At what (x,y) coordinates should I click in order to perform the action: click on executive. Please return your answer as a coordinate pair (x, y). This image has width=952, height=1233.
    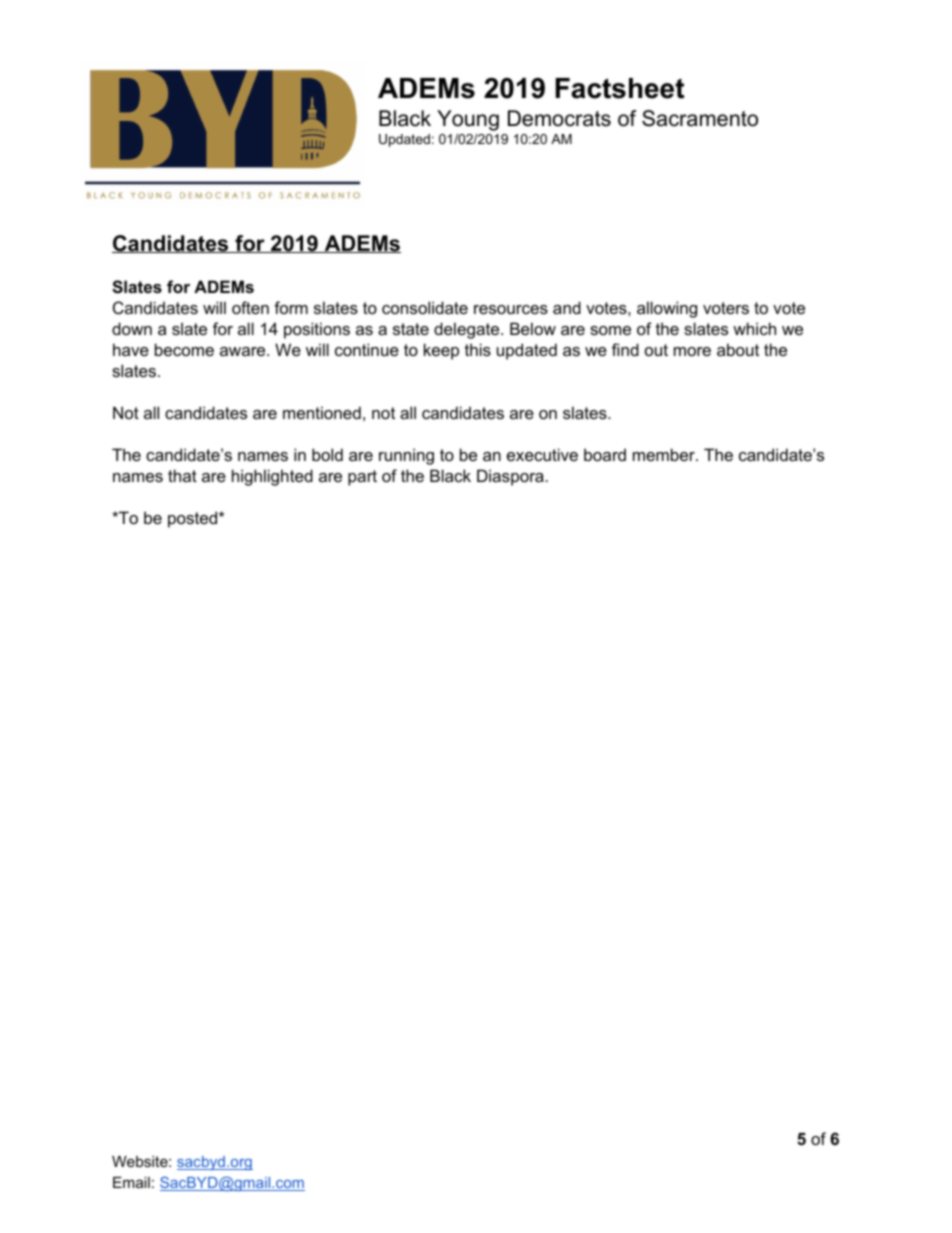
    Looking at the image, I should click on (542, 454).
